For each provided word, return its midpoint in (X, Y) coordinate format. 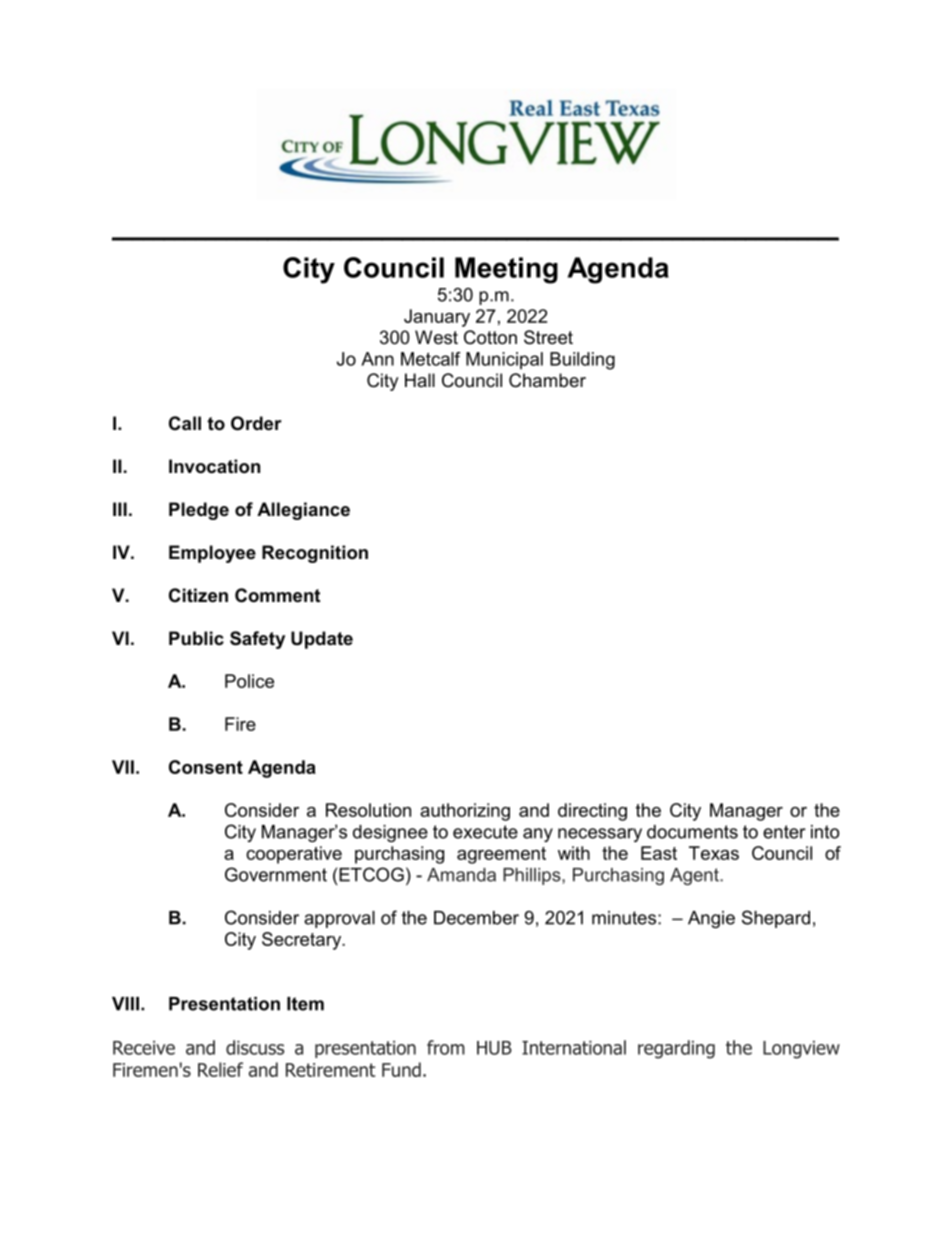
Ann (377, 359)
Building (582, 361)
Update (322, 640)
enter (784, 832)
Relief (220, 1069)
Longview (801, 1050)
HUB (494, 1048)
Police (249, 681)
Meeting (506, 270)
